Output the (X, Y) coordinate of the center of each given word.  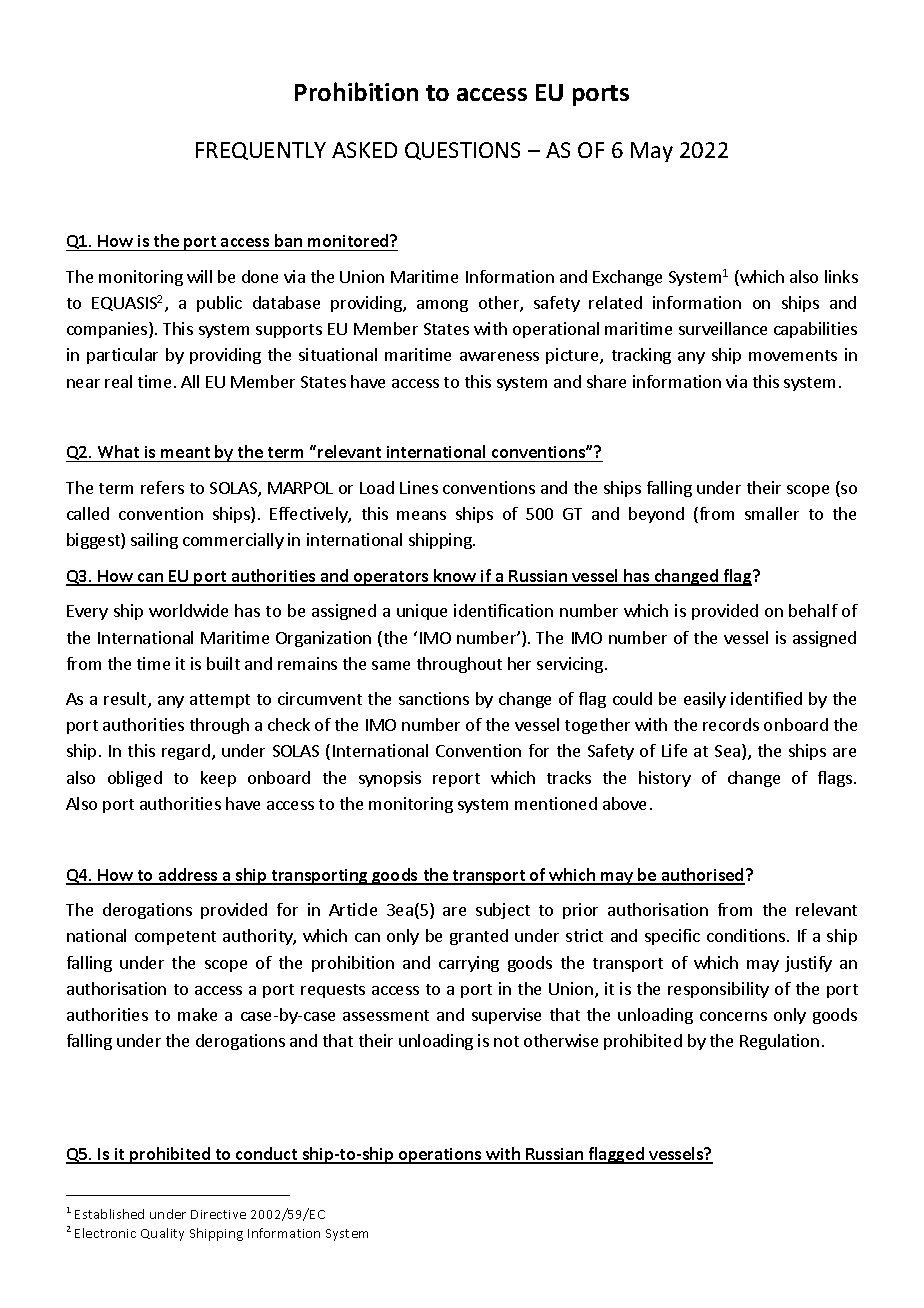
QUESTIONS (462, 151)
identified (766, 698)
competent (175, 938)
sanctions (434, 698)
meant (186, 454)
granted (479, 937)
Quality (162, 1234)
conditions (746, 935)
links (841, 276)
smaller (772, 513)
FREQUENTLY (261, 151)
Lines (419, 487)
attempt (220, 701)
